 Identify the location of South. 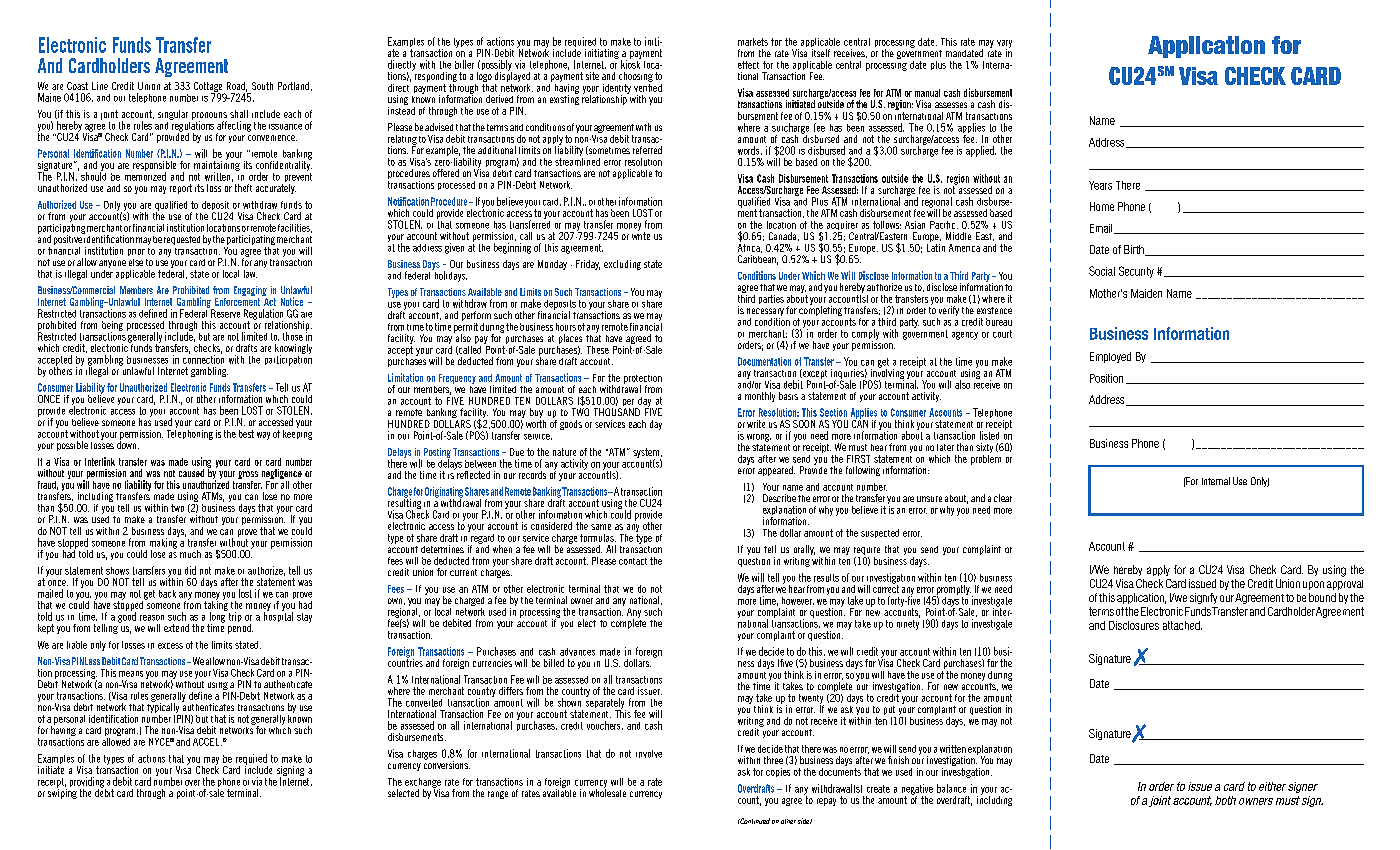
(262, 86).
